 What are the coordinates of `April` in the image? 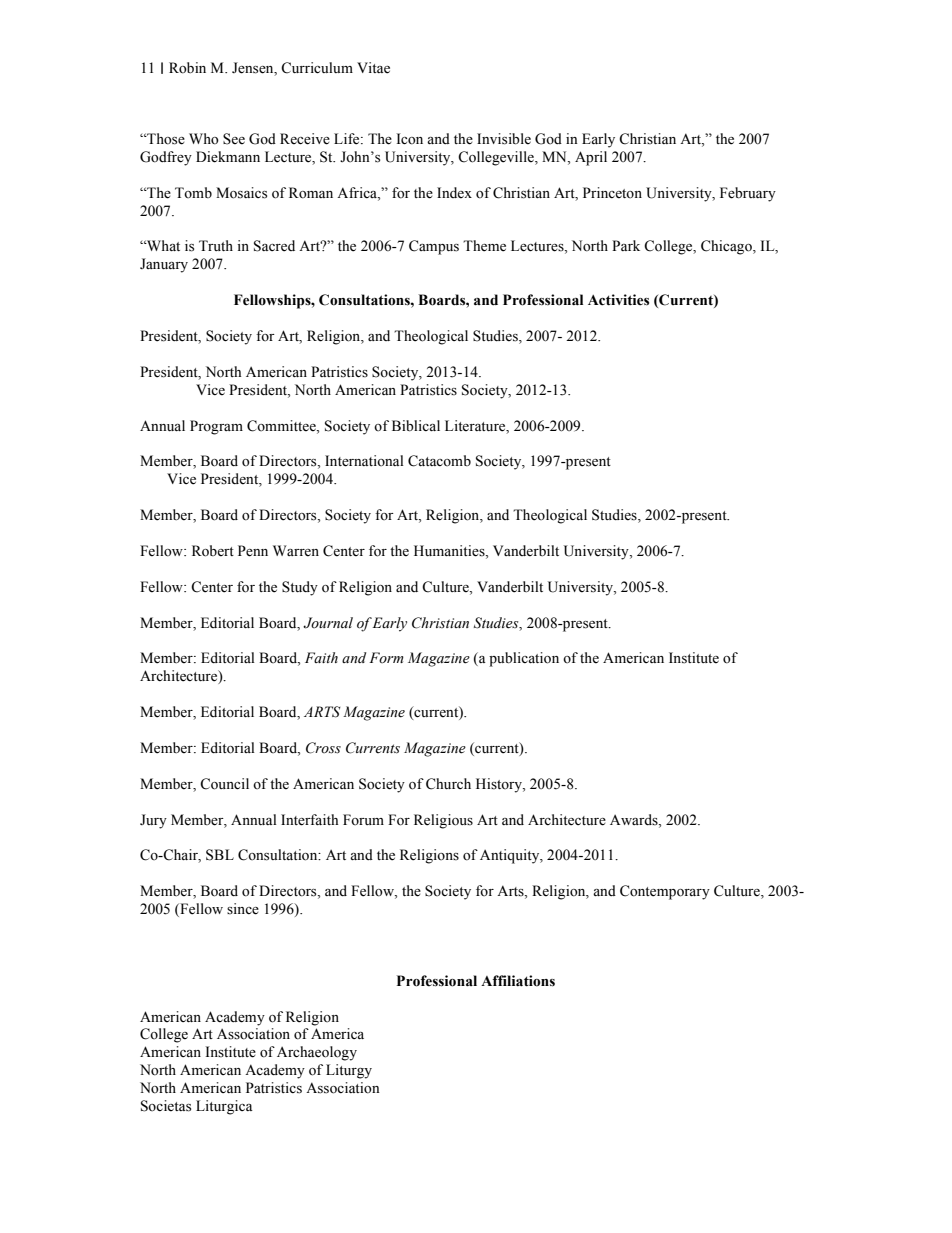 It's located at (591, 158).
